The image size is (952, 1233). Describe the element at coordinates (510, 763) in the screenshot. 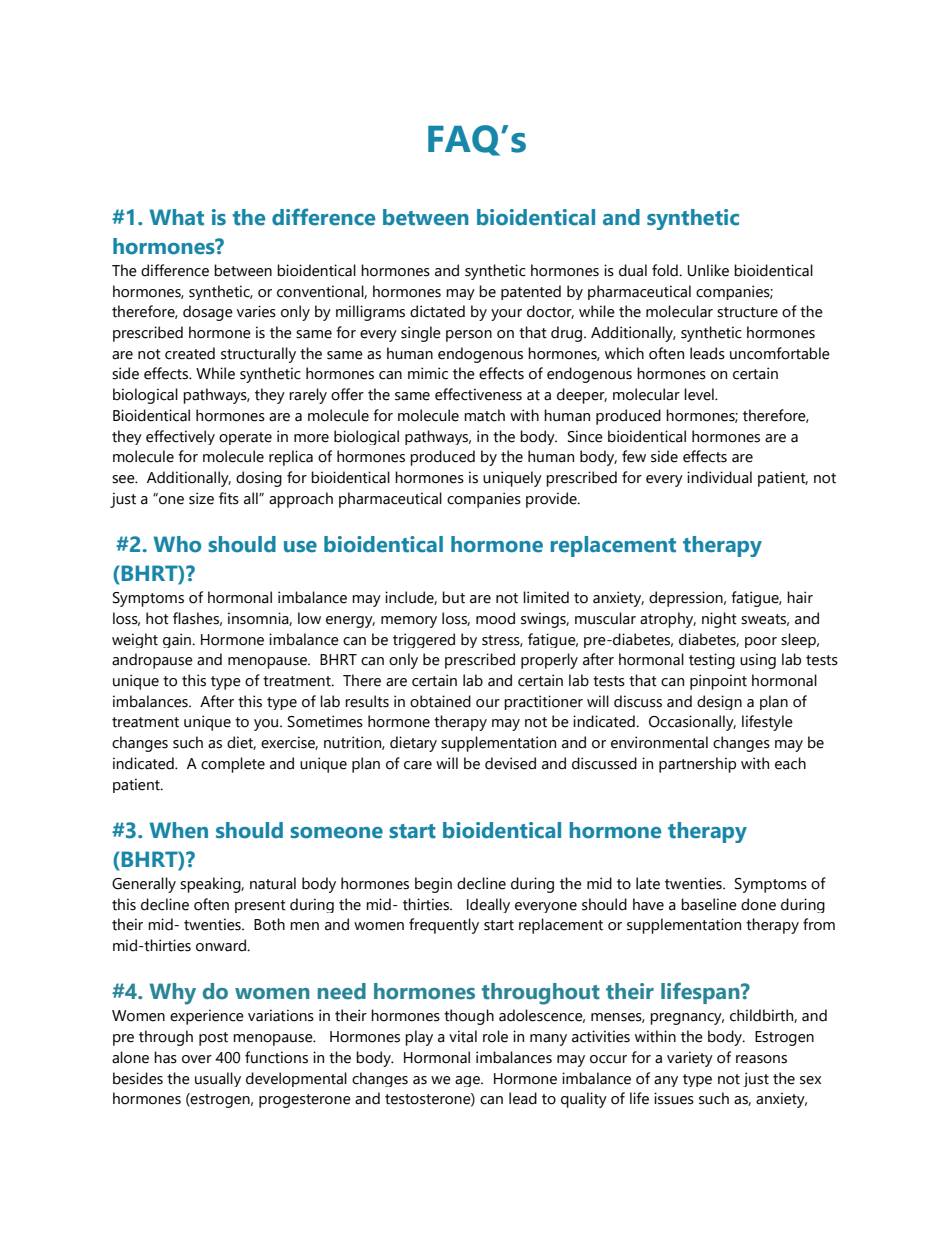

I see `devised` at that location.
